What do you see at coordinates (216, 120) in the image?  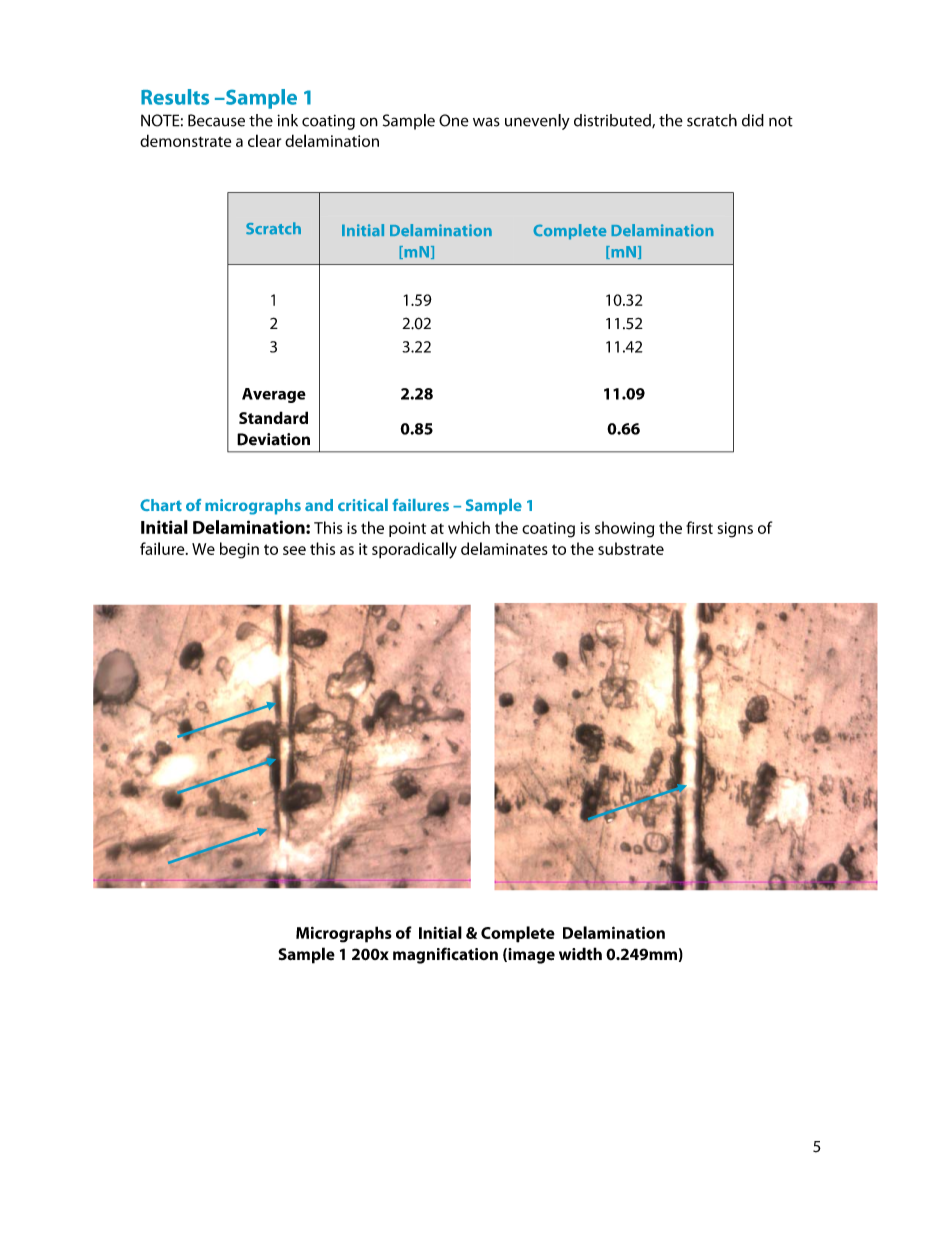 I see `Because` at bounding box center [216, 120].
